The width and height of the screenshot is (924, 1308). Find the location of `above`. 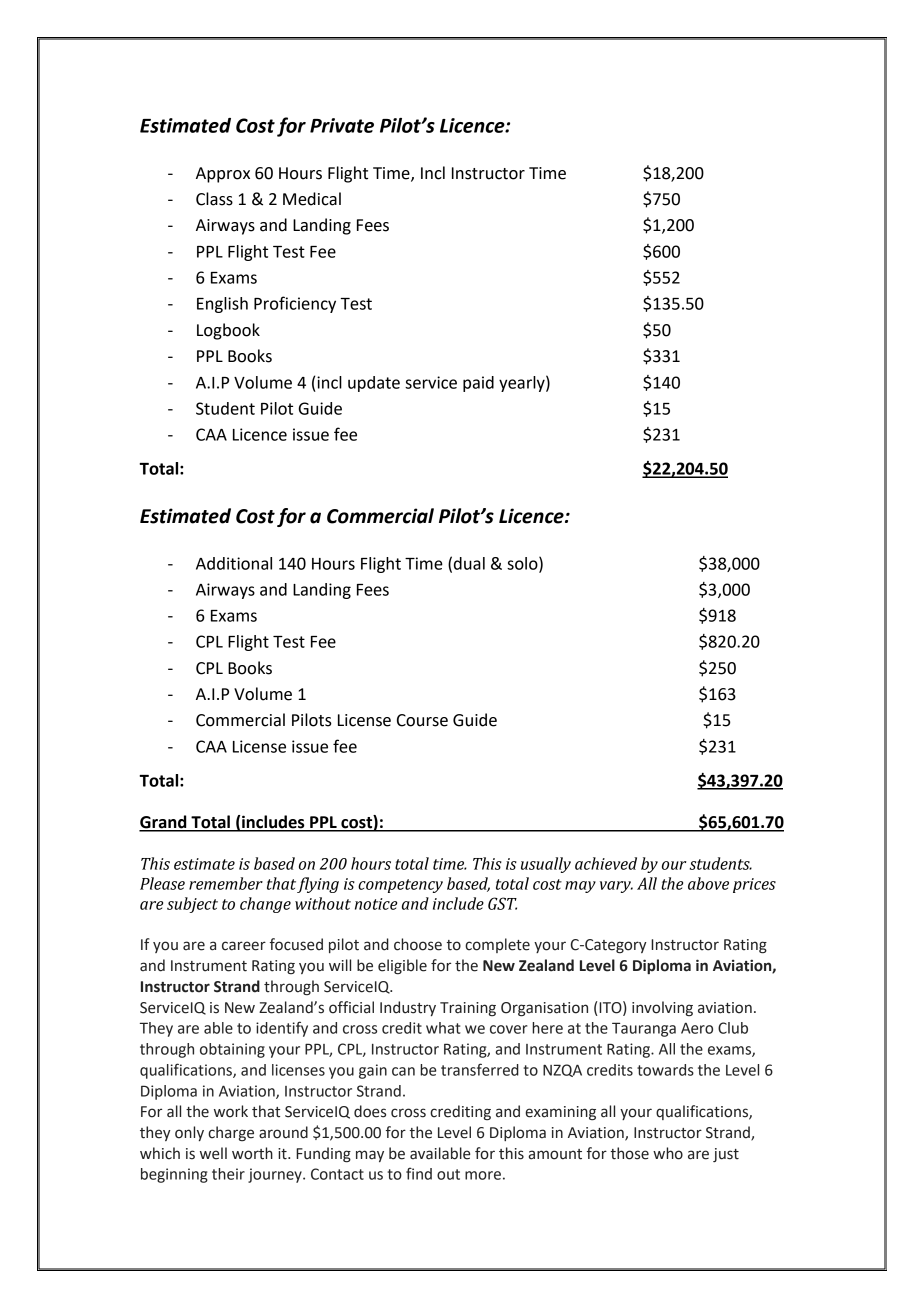

above is located at coordinates (708, 883).
